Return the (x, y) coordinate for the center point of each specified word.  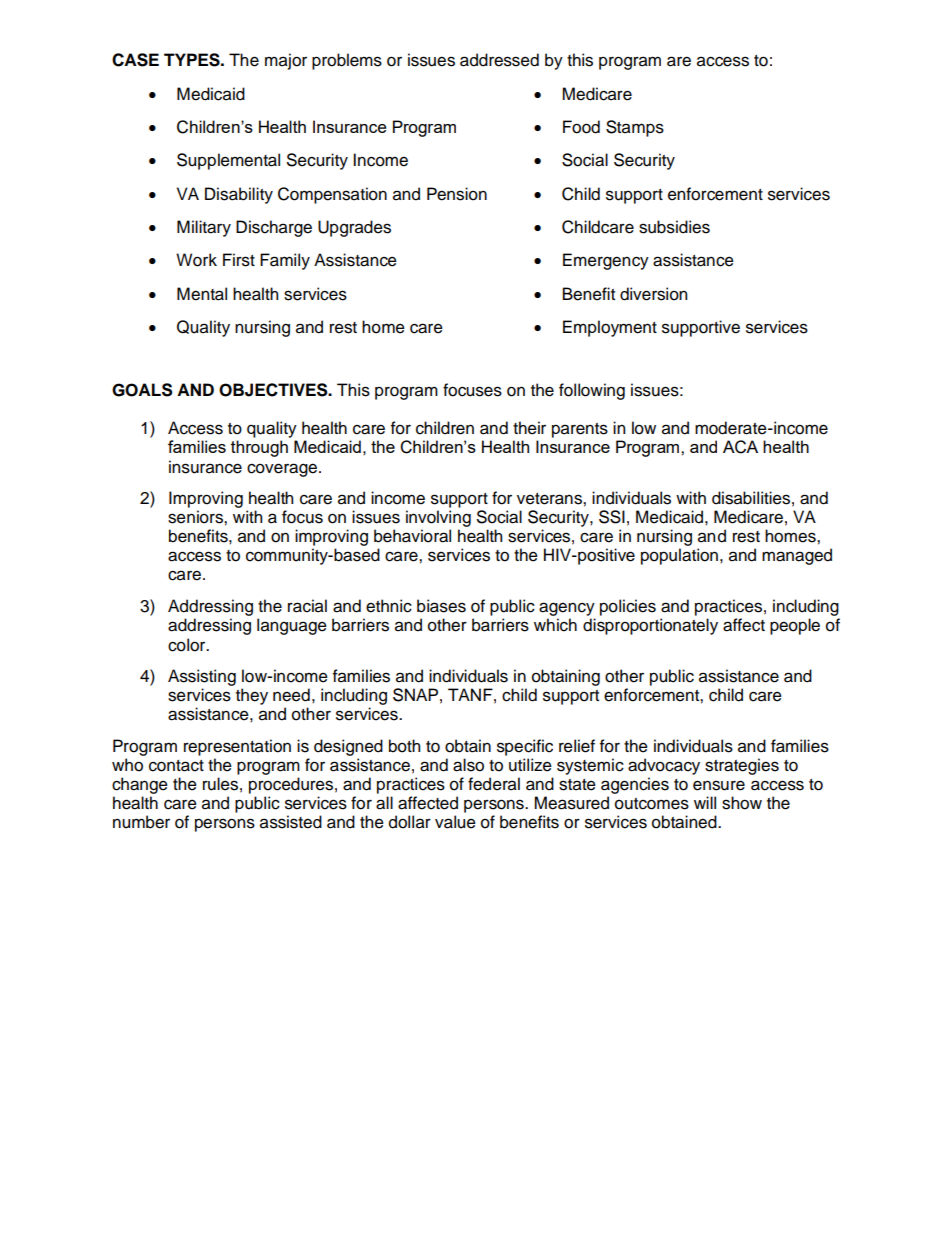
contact (176, 766)
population (679, 556)
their (529, 428)
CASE (135, 60)
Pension (457, 194)
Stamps (635, 128)
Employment (610, 328)
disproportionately (650, 626)
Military (204, 228)
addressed (499, 60)
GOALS (142, 390)
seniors (196, 517)
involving (438, 518)
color (188, 645)
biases (441, 606)
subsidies (674, 227)
